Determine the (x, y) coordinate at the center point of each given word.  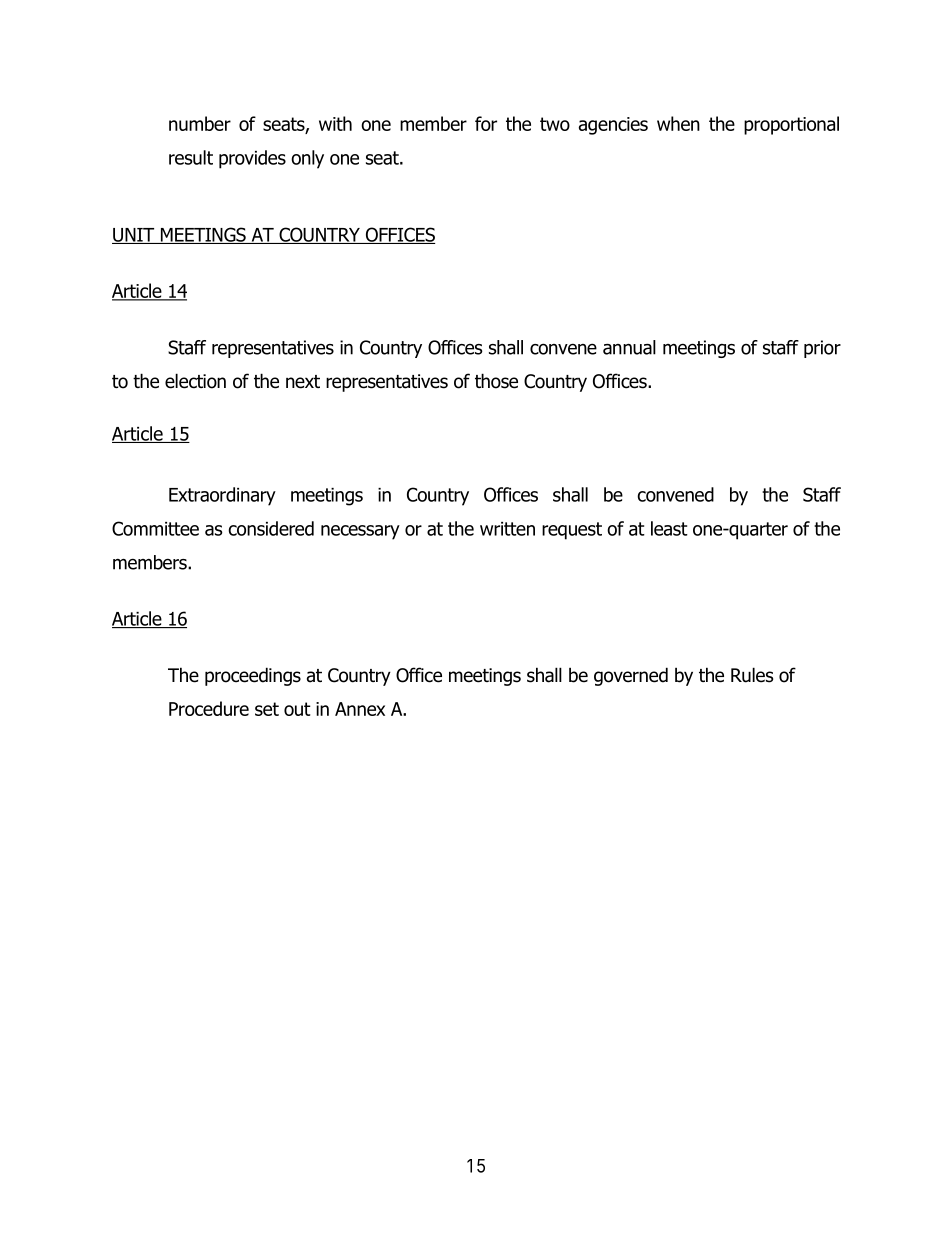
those (496, 381)
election (195, 381)
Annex (360, 709)
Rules (752, 675)
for (486, 123)
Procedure (209, 708)
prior (822, 349)
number (200, 123)
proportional (791, 125)
